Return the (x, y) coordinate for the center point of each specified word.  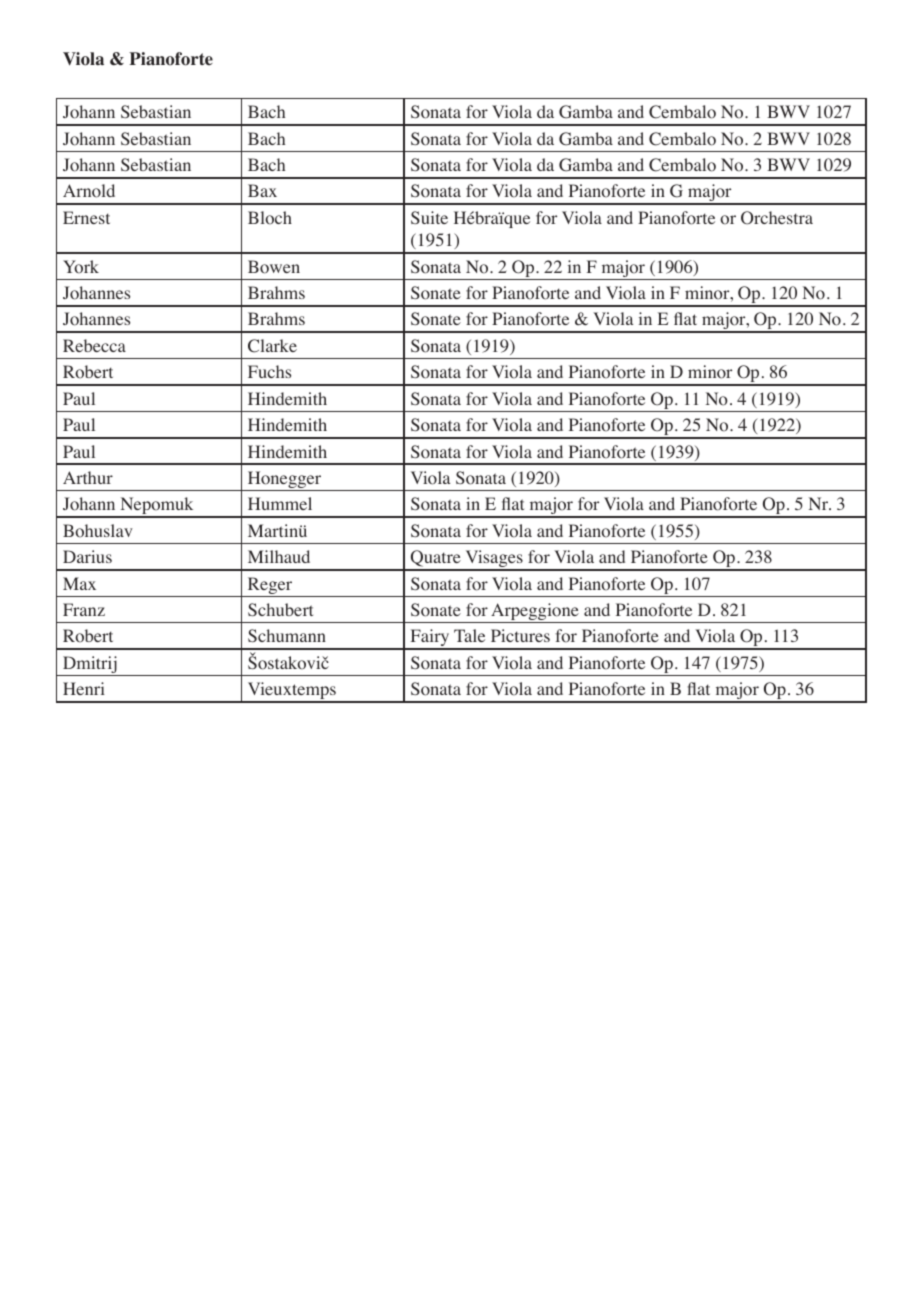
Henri (84, 688)
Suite (429, 217)
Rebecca (94, 345)
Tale (469, 635)
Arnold (89, 191)
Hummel (280, 503)
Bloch (270, 218)
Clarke (272, 346)
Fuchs (269, 371)
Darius (87, 556)
